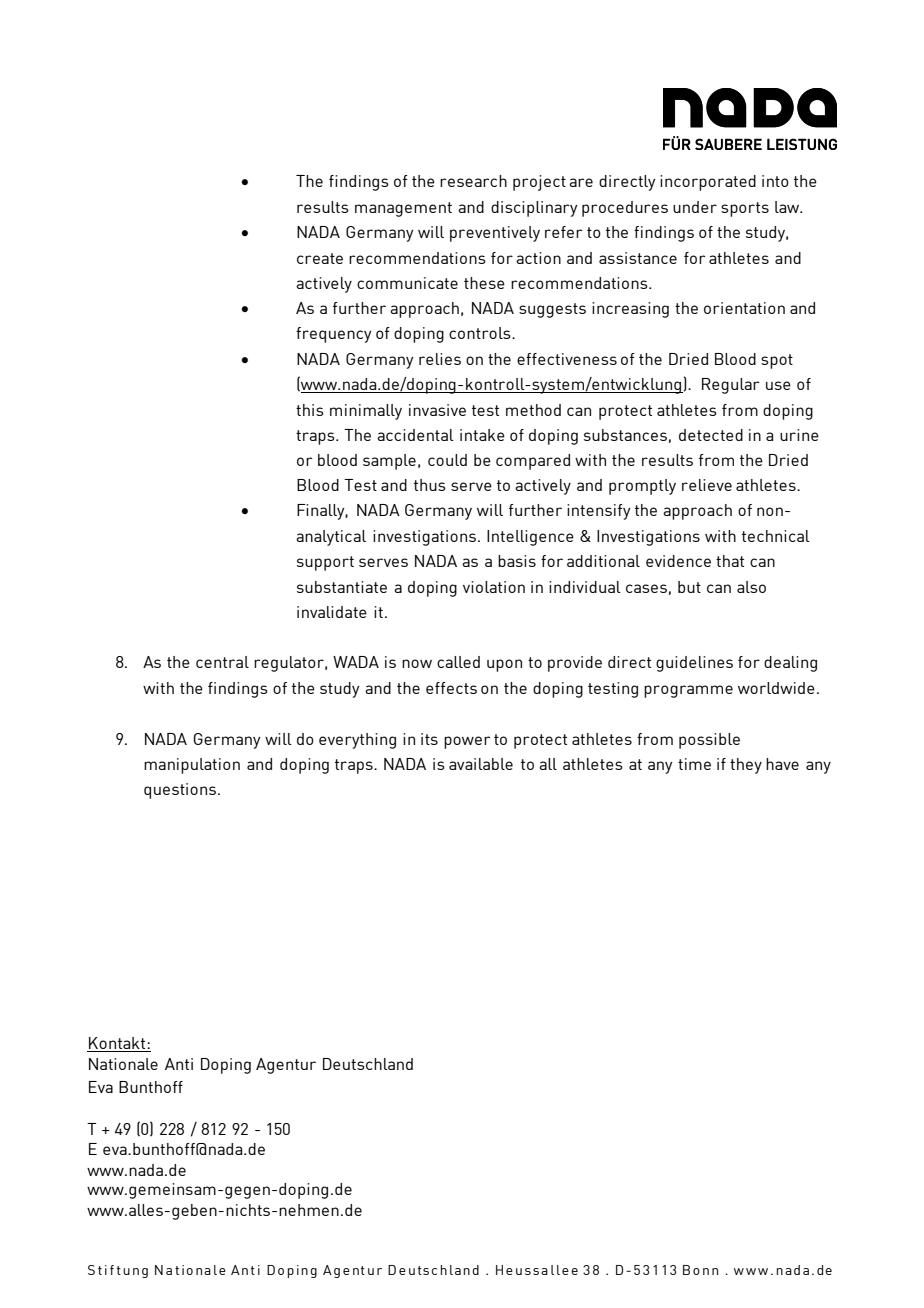 This page has height=1308, width=924. Describe the element at coordinates (494, 587) in the page. I see `violation` at that location.
